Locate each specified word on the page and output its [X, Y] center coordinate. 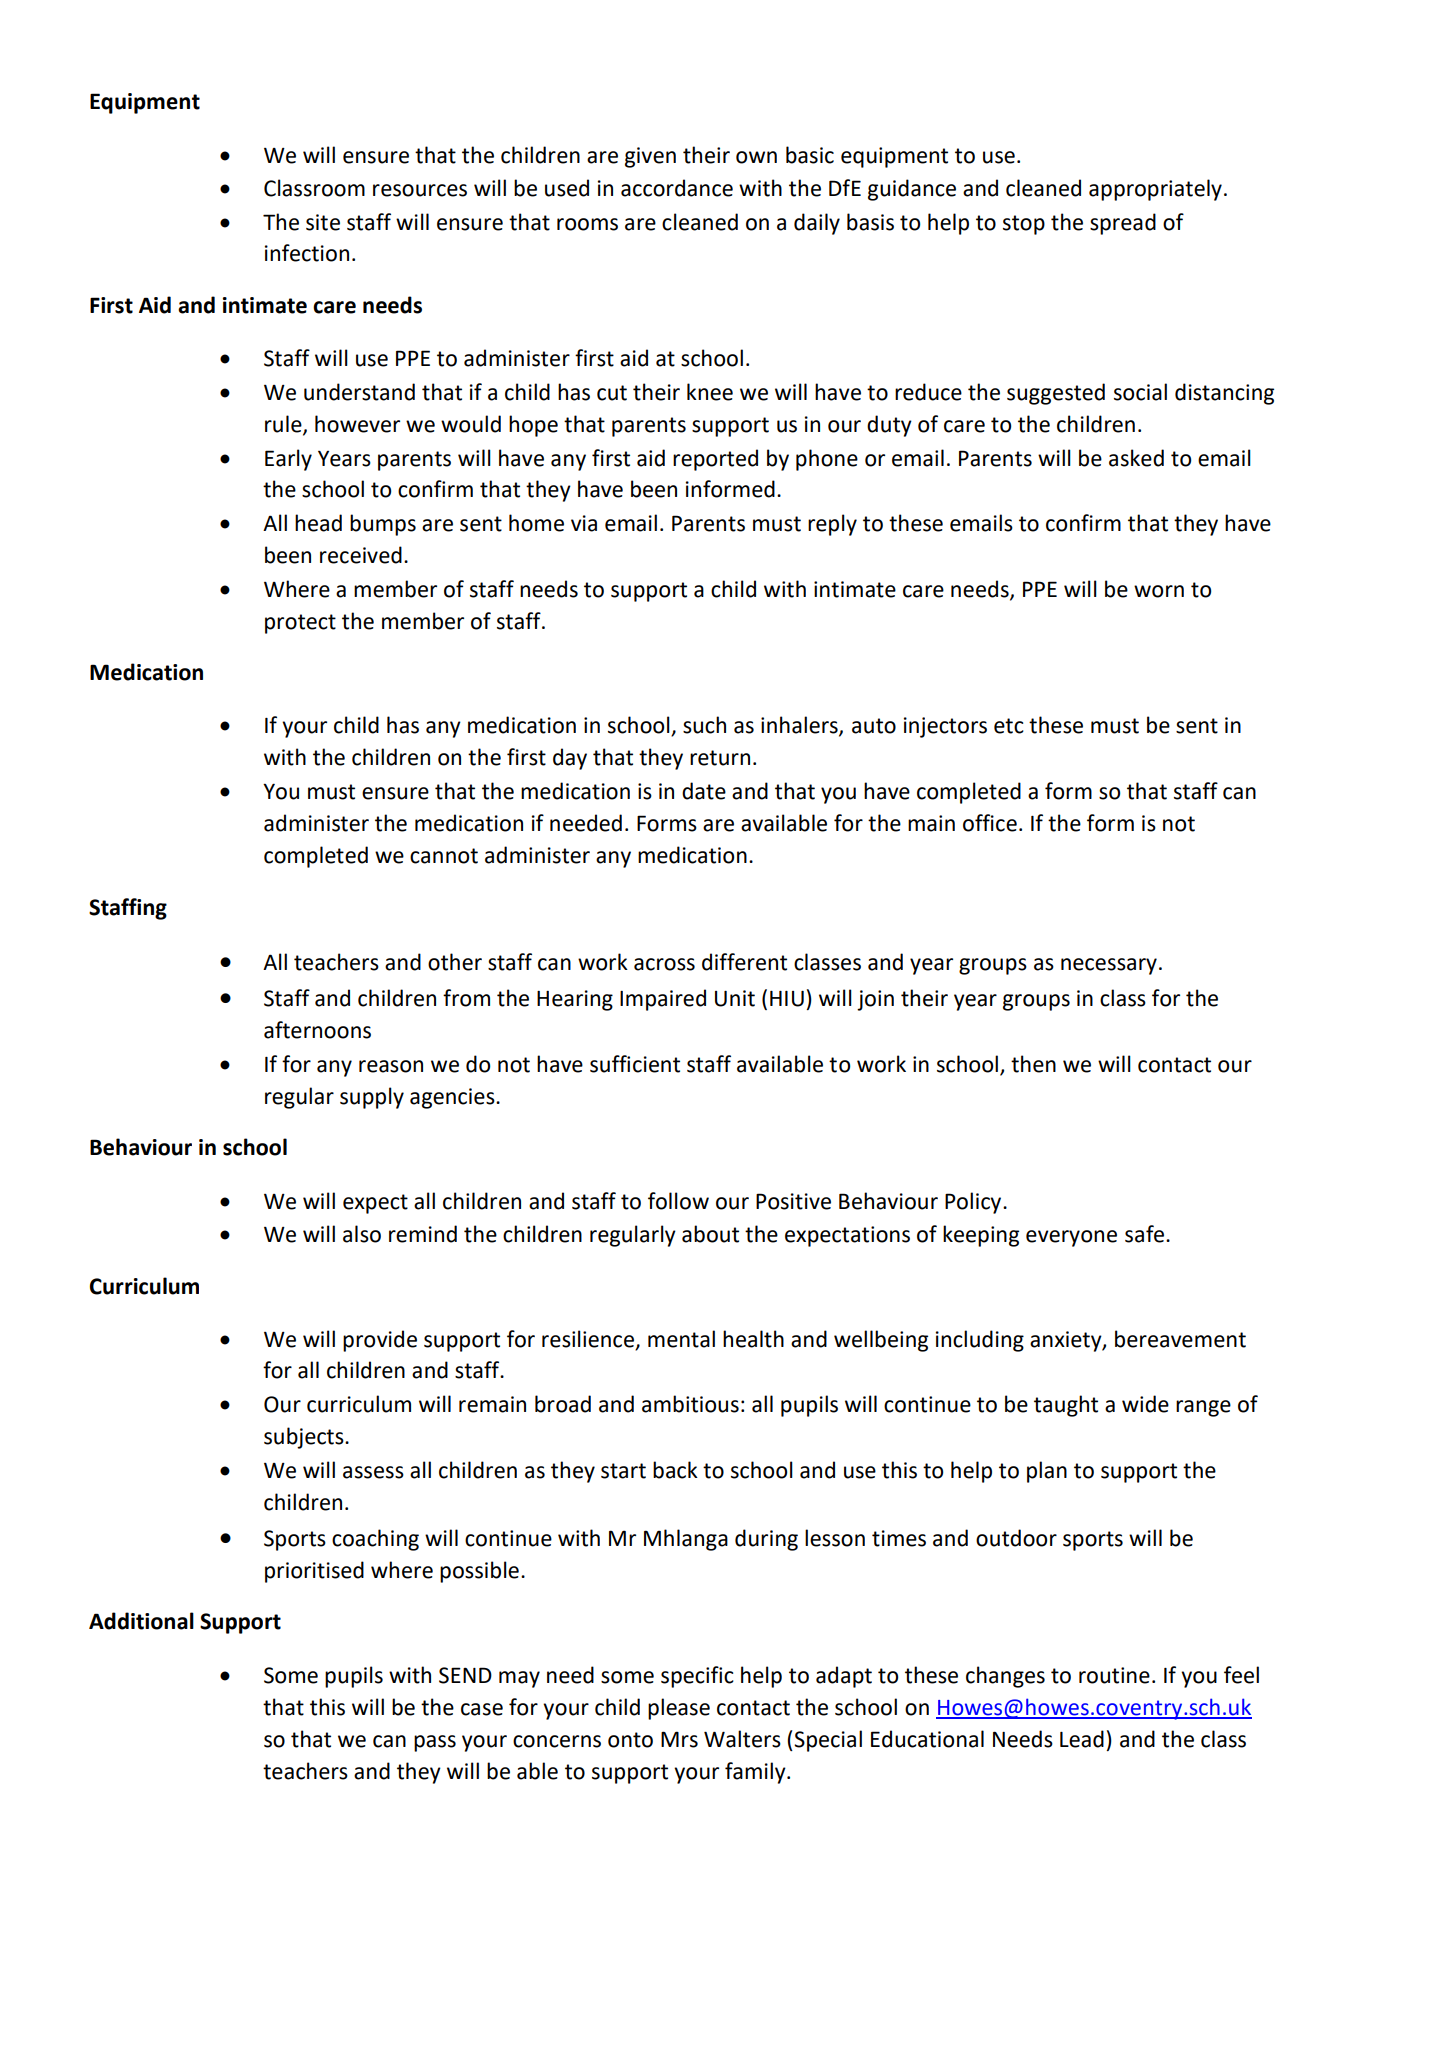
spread [1123, 224]
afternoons [317, 1030]
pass [435, 1743]
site [323, 222]
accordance [677, 188]
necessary [1109, 966]
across [664, 964]
